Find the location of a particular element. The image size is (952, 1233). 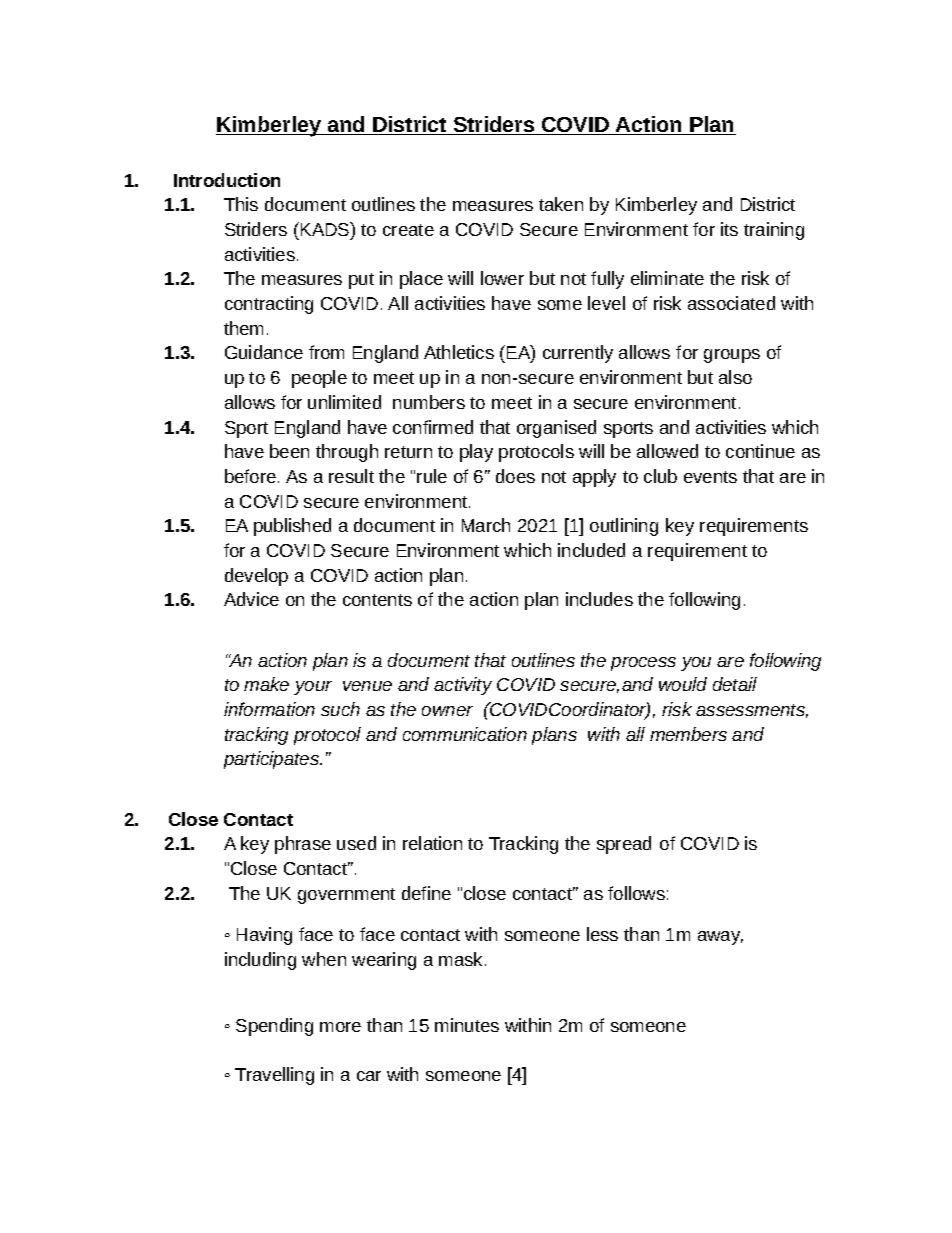

away is located at coordinates (720, 938).
